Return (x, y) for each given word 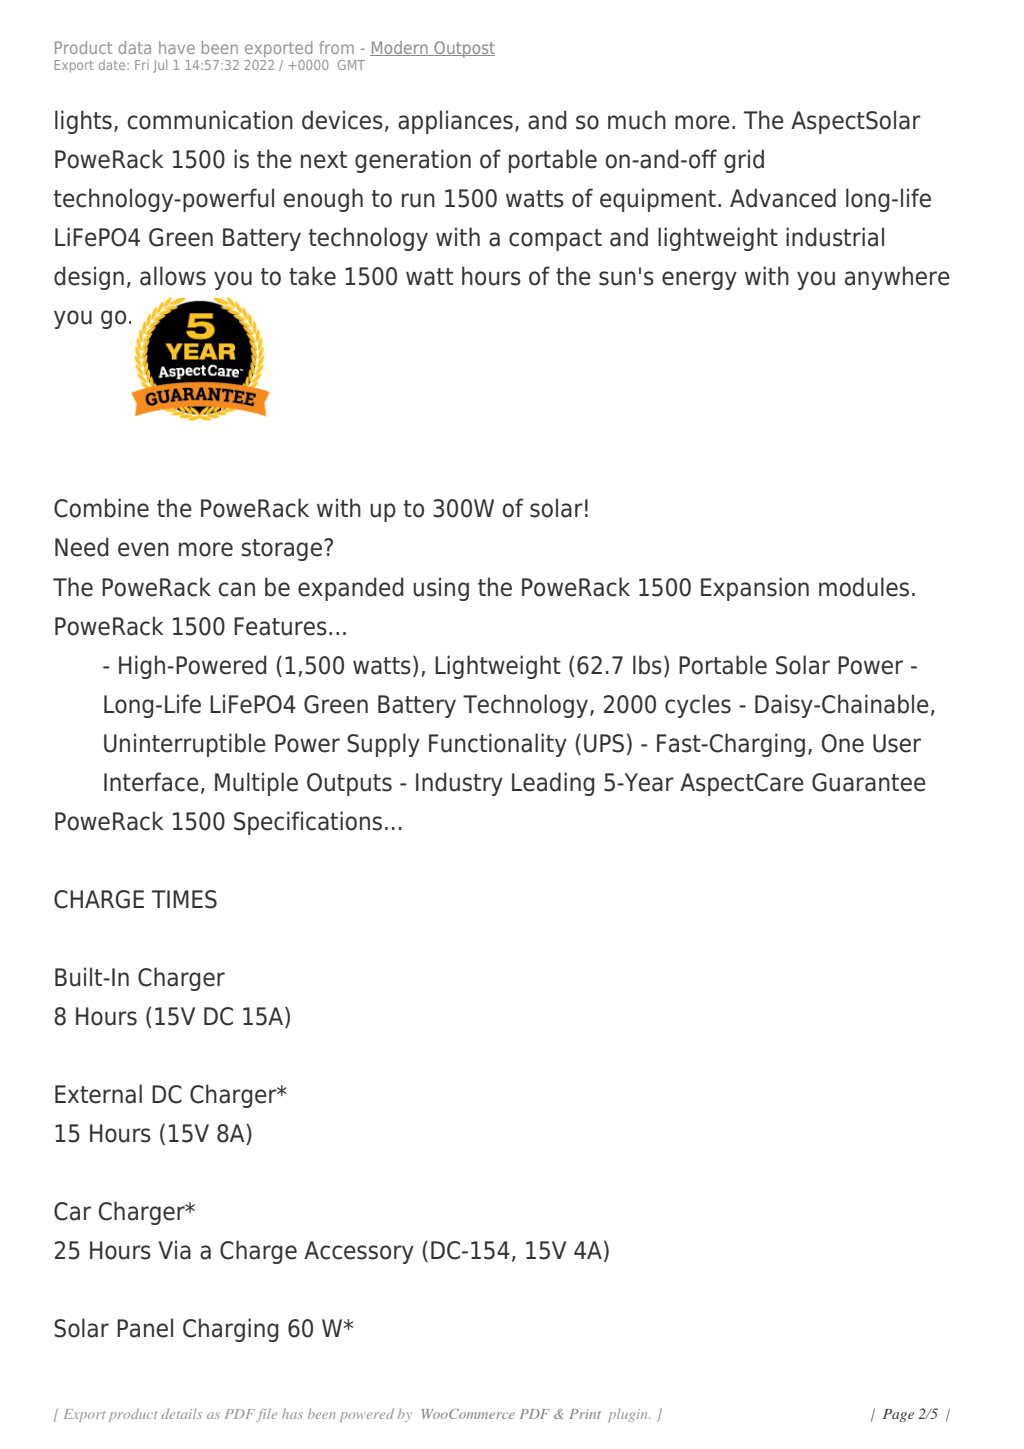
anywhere (897, 278)
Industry (459, 784)
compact (555, 240)
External (98, 1094)
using (441, 589)
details (182, 1413)
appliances (455, 122)
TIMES (184, 899)
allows (173, 276)
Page (898, 1415)
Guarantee (869, 782)
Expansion (755, 589)
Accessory (359, 1252)
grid (744, 161)
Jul (160, 66)
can (237, 589)
